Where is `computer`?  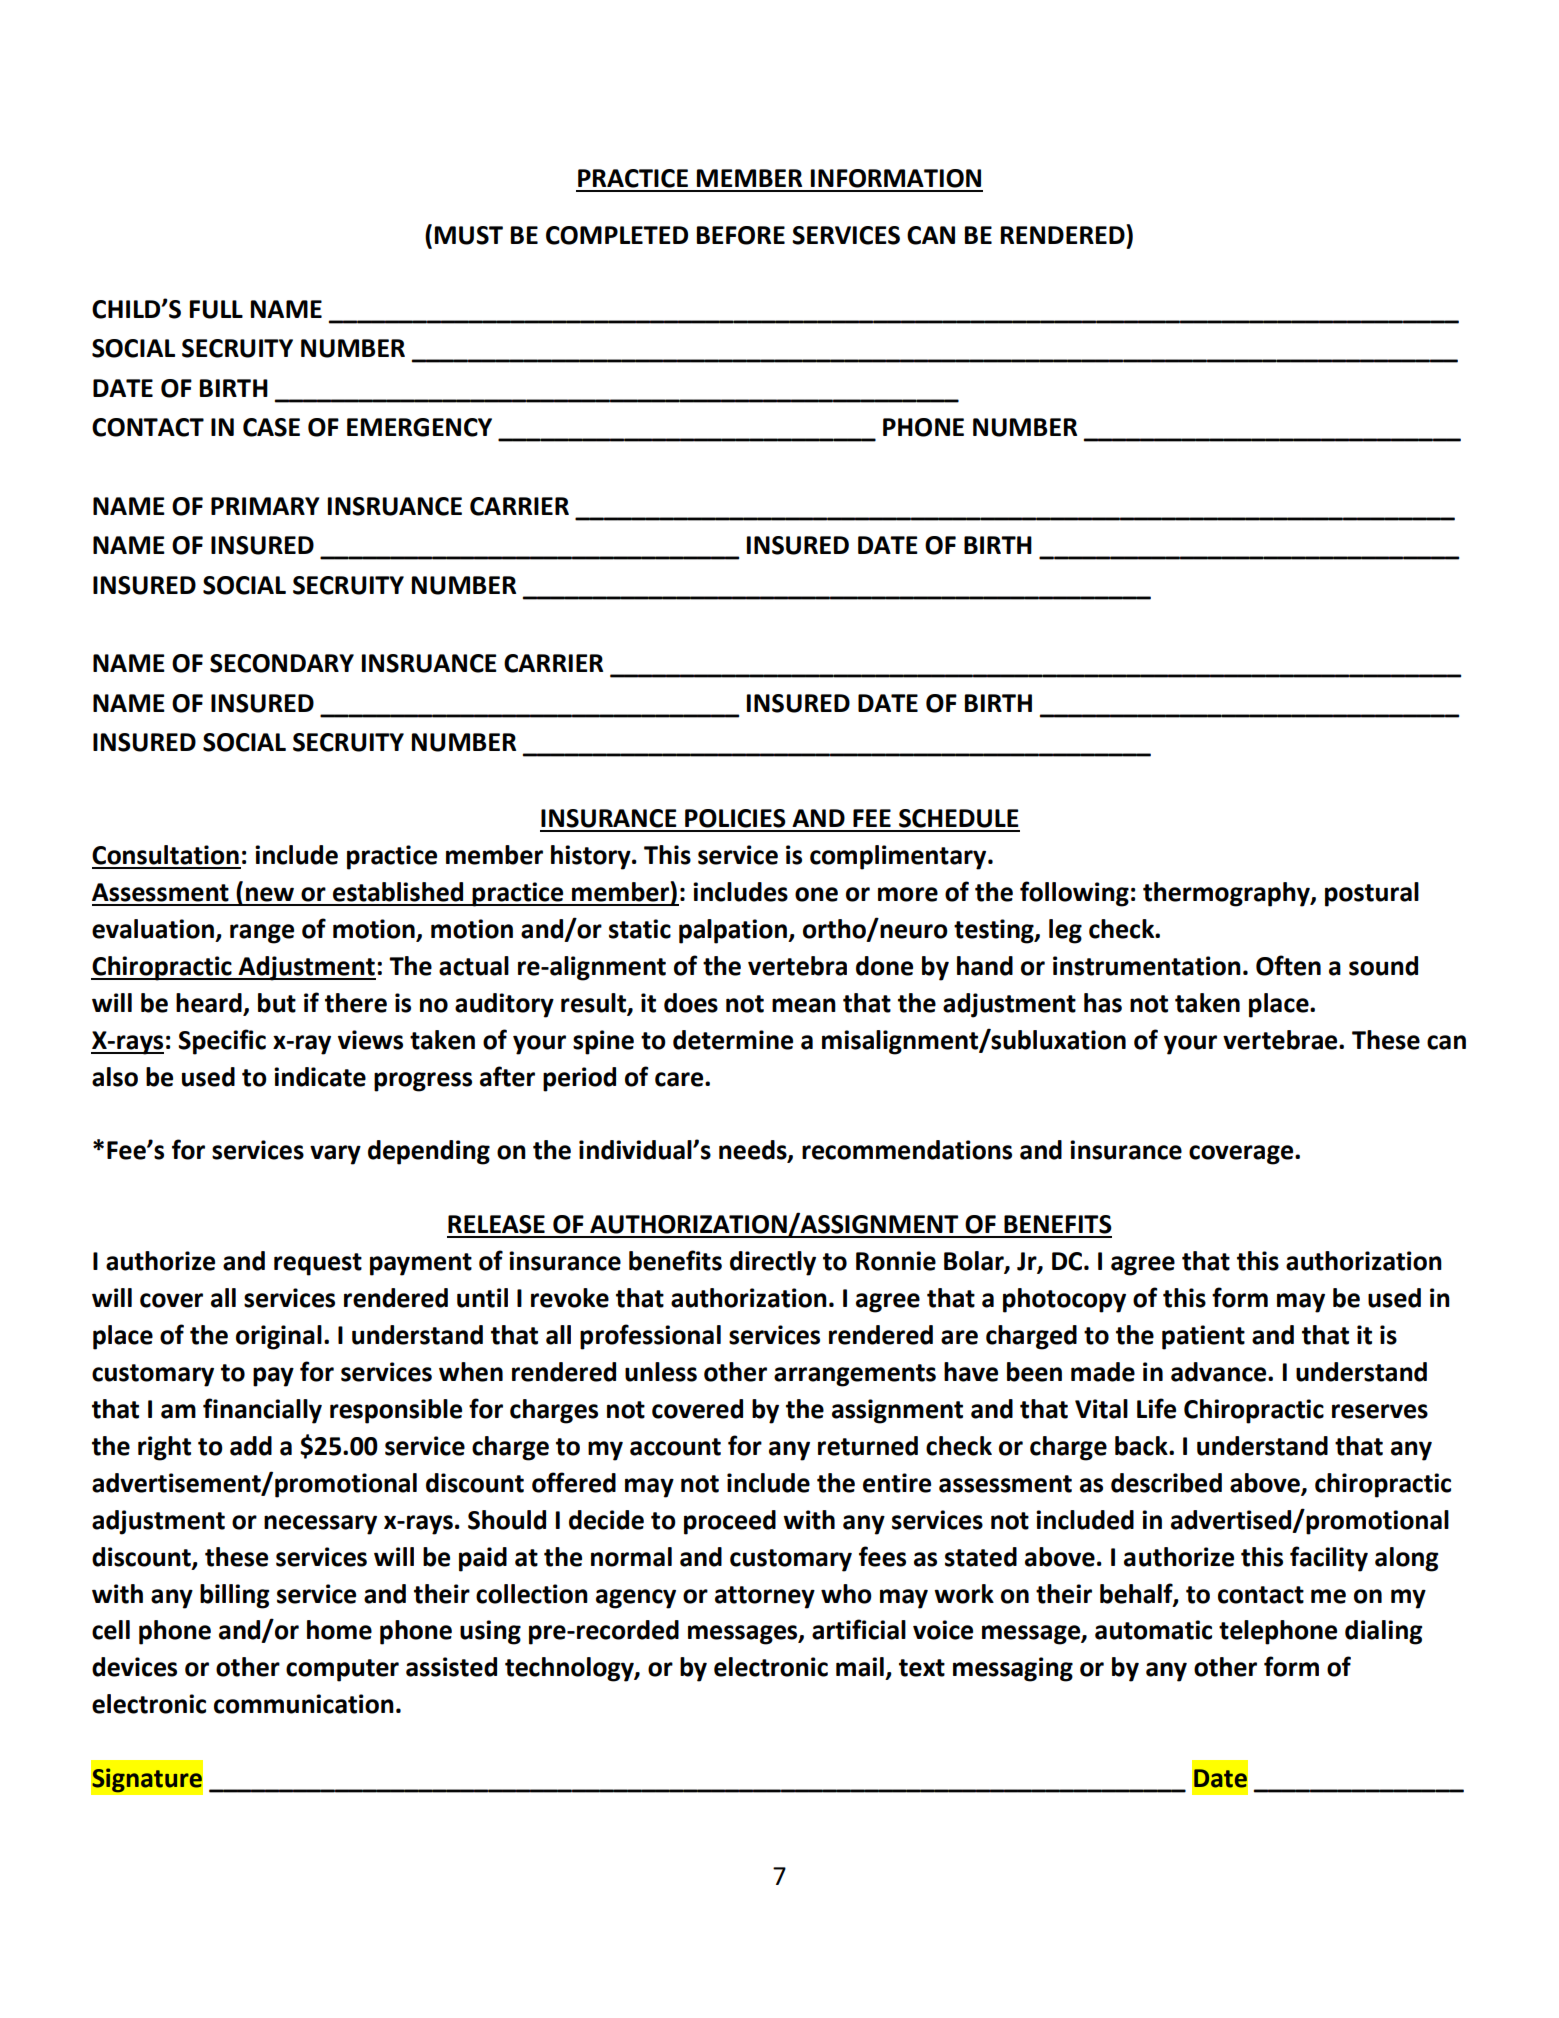 computer is located at coordinates (342, 1670).
